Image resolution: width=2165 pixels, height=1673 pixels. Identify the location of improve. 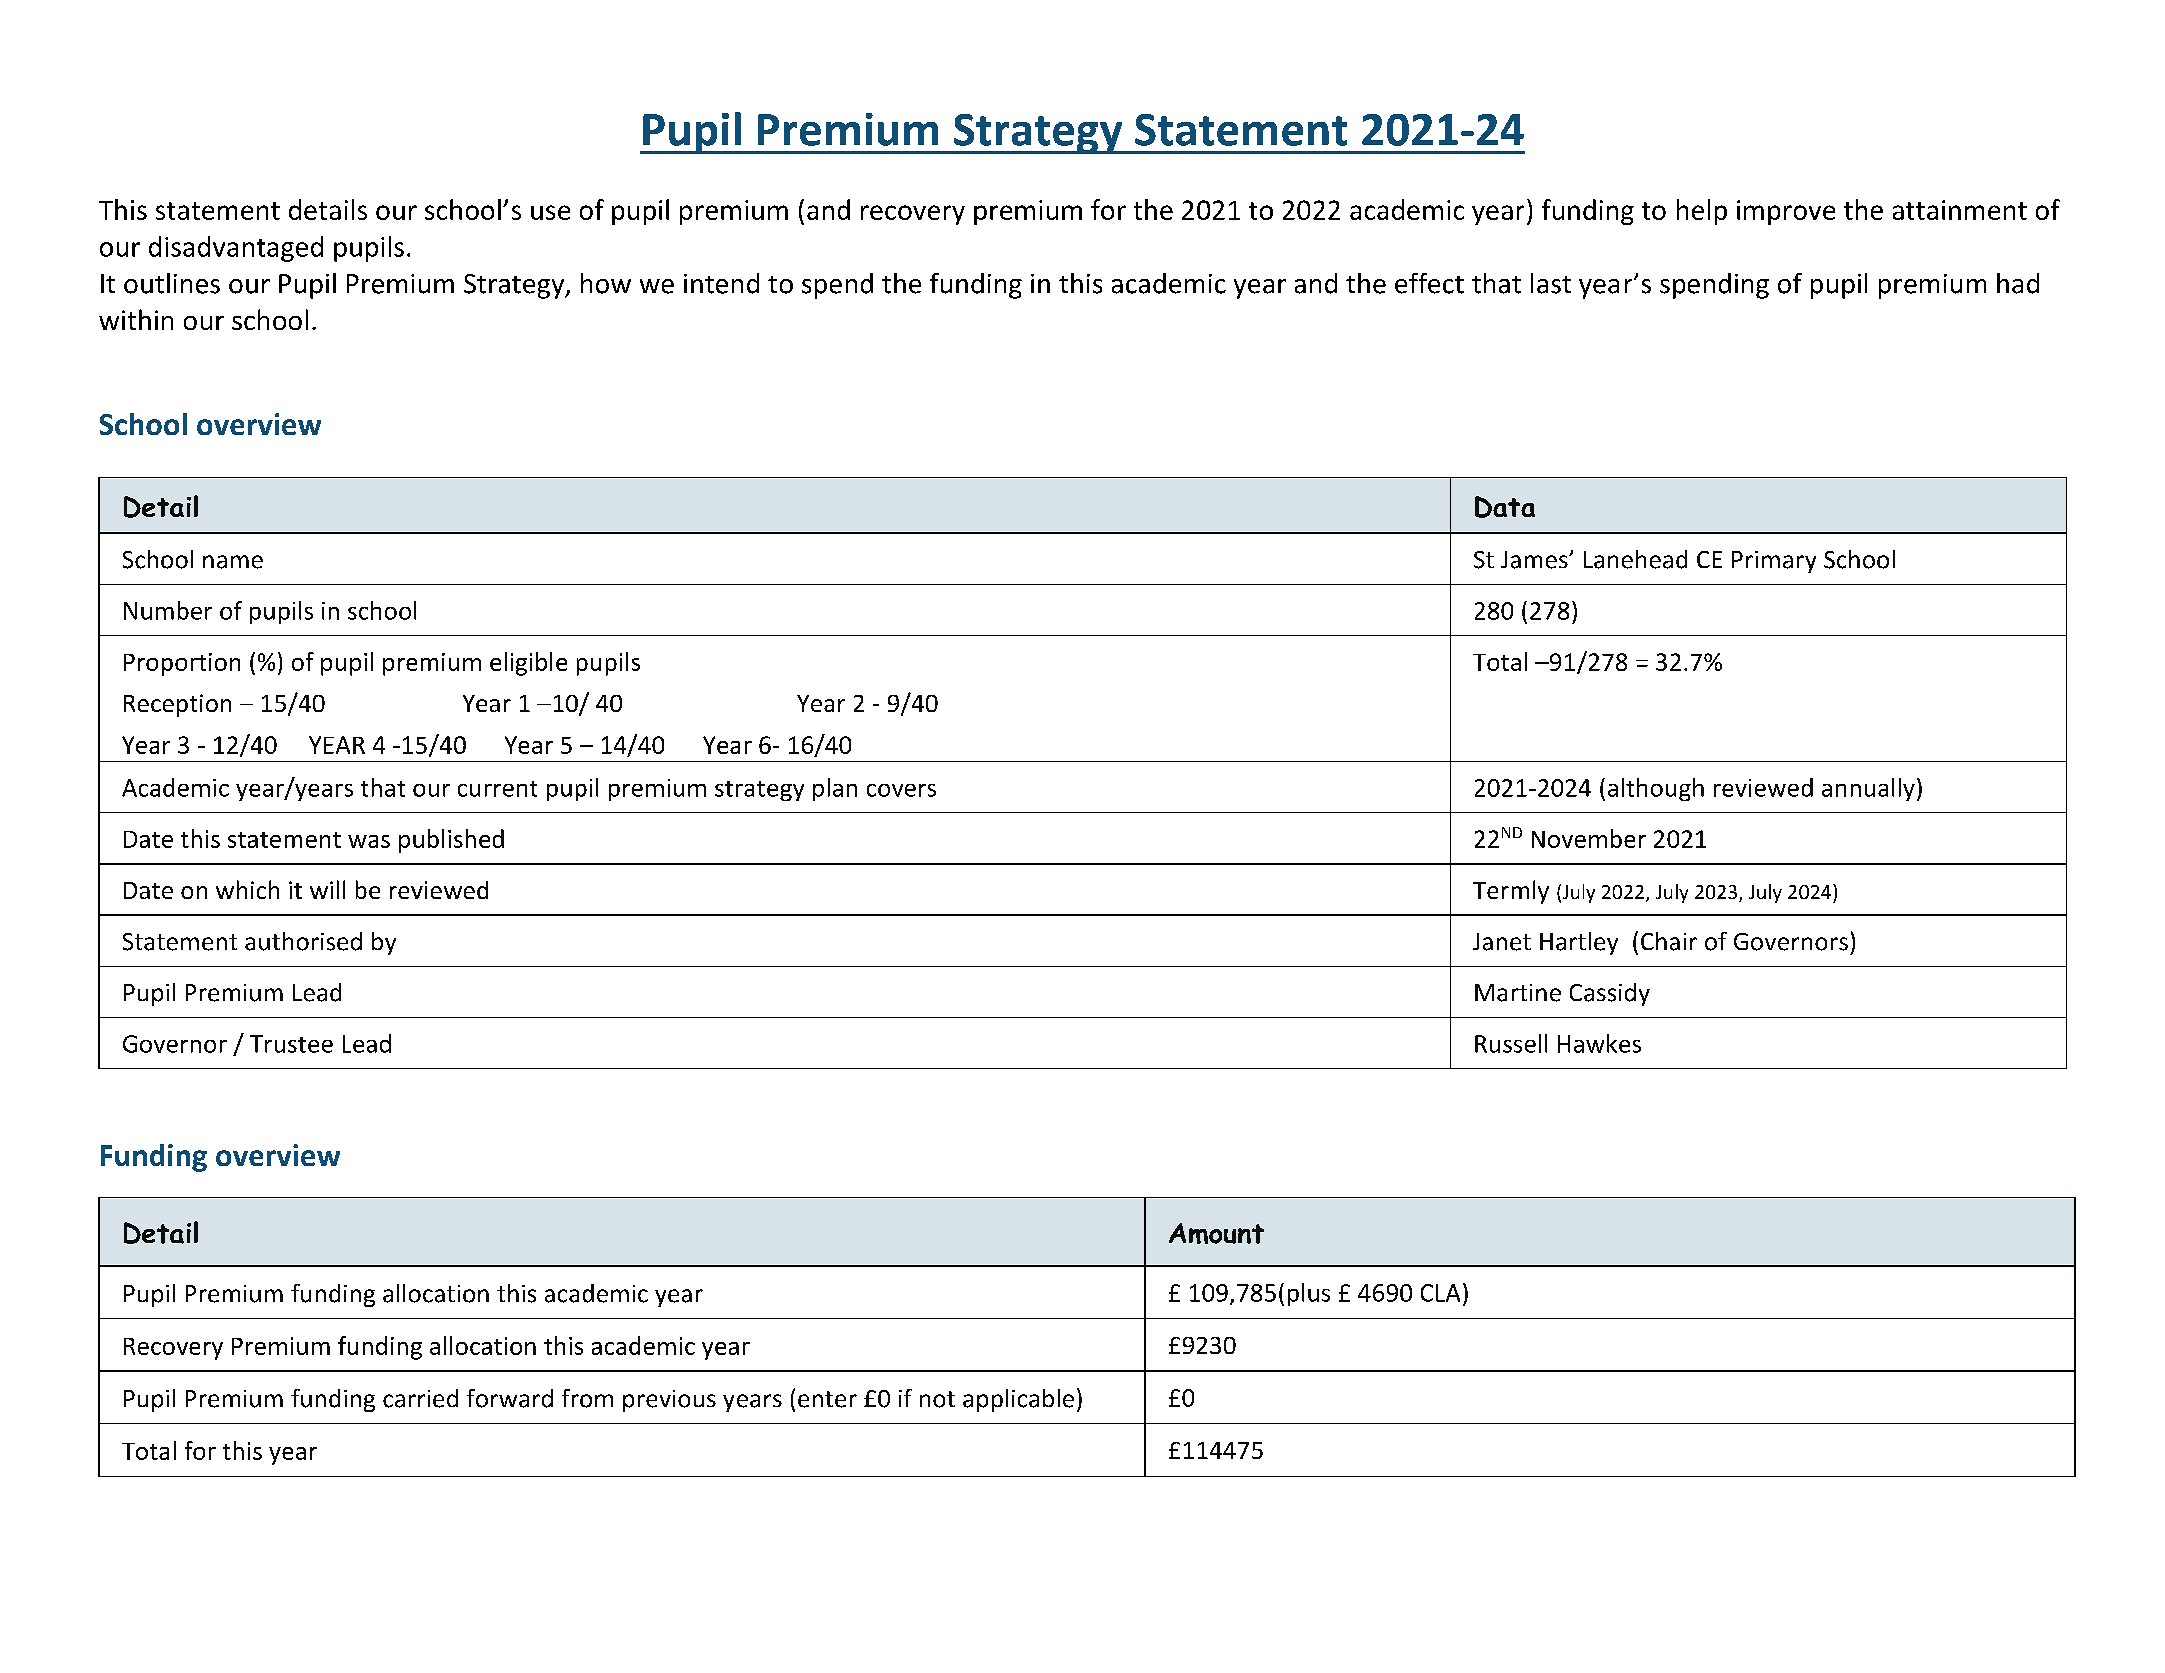
(1786, 212).
